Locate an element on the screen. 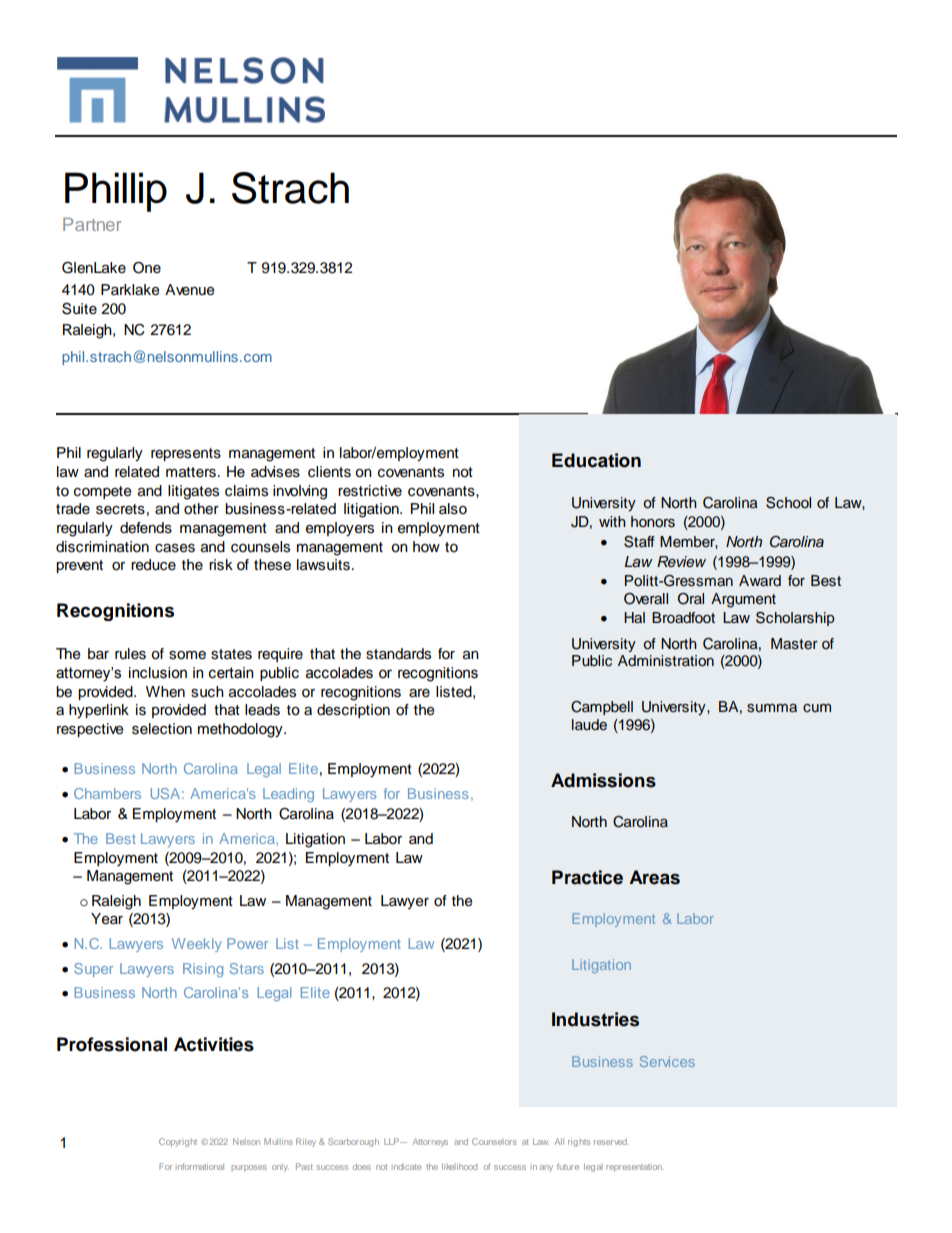 Image resolution: width=952 pixels, height=1233 pixels. Areas is located at coordinates (654, 877).
